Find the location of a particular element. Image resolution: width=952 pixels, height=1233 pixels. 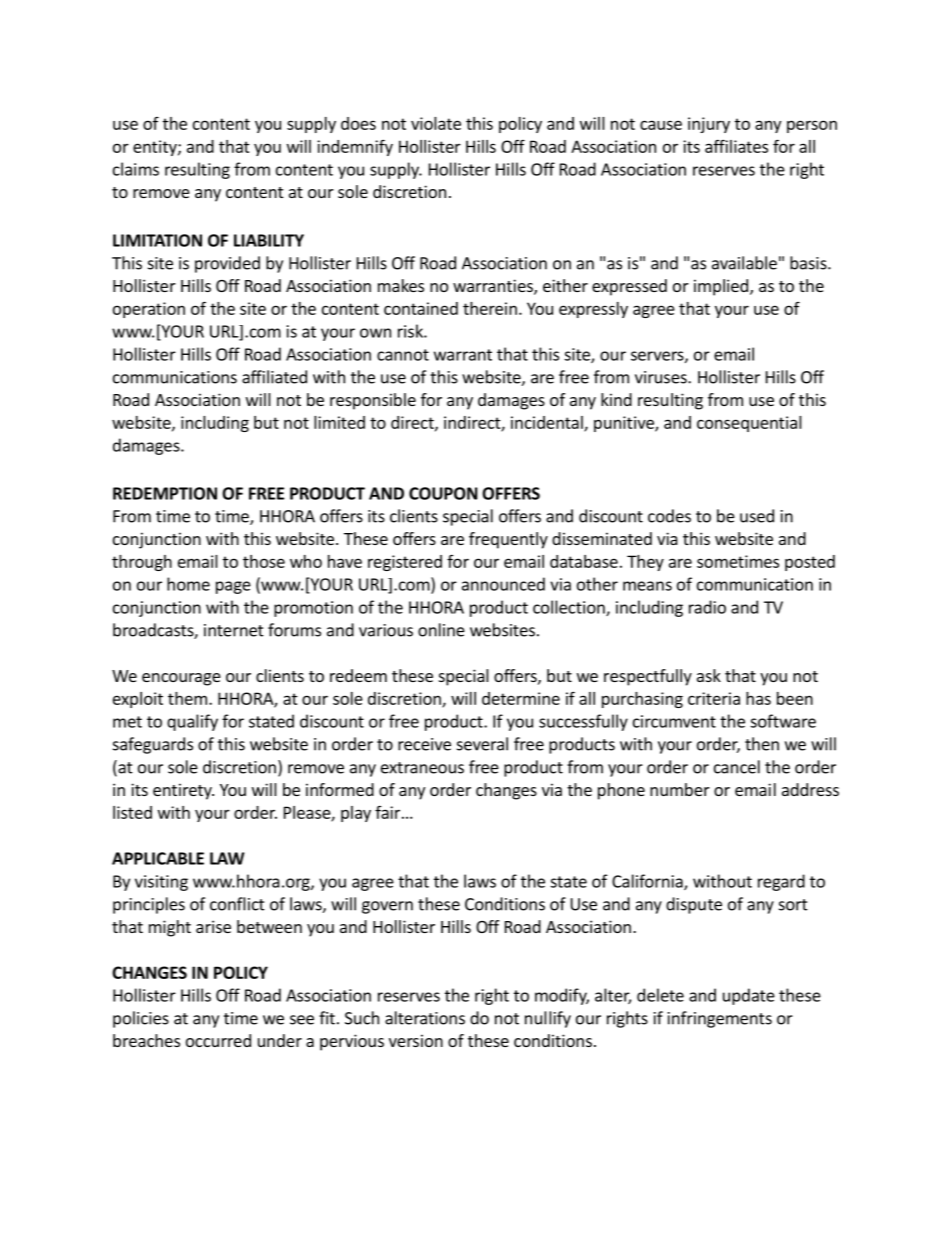

occurred is located at coordinates (218, 1040).
